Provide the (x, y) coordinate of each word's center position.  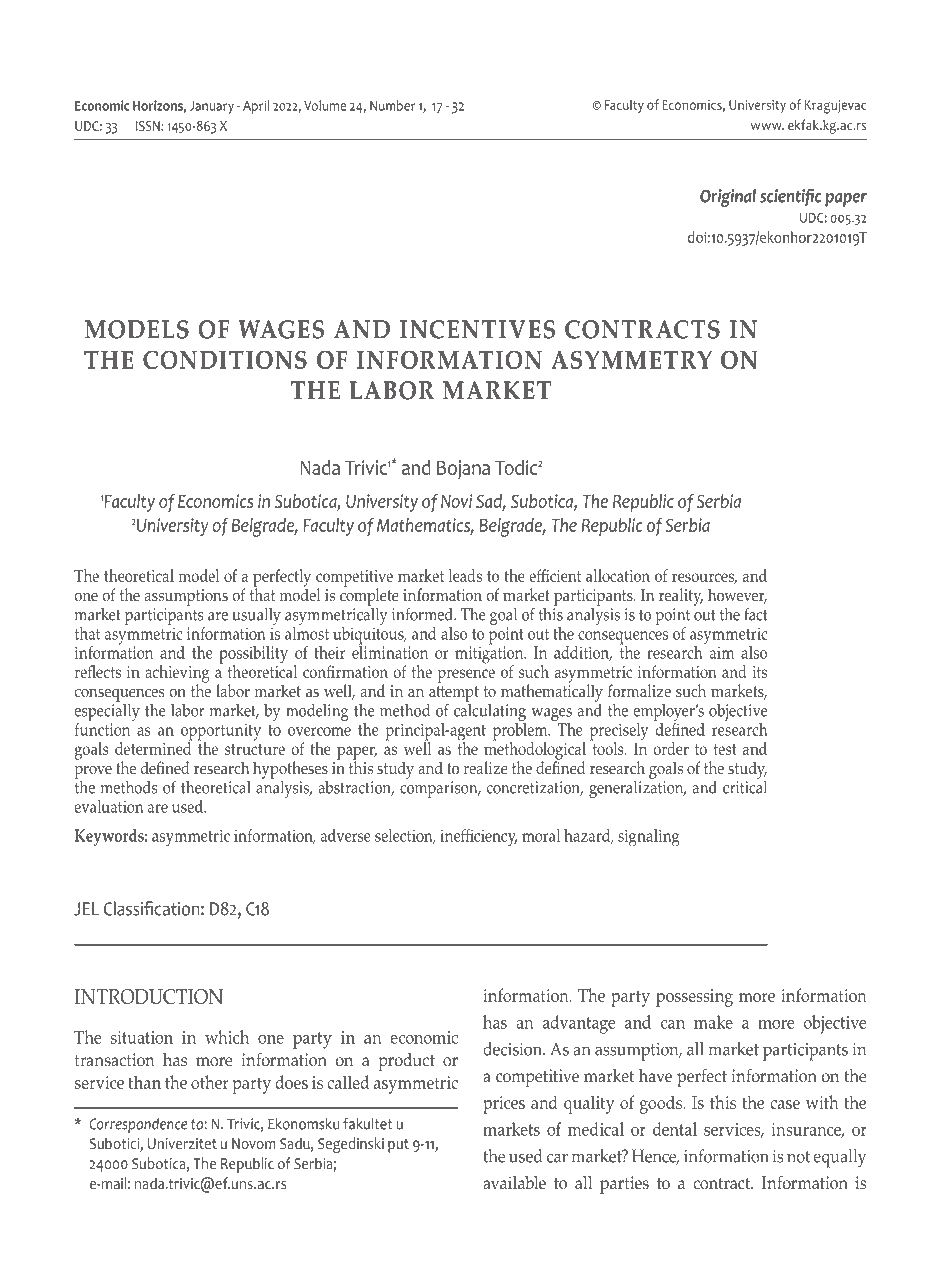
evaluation (109, 806)
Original (728, 198)
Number (392, 105)
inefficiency (478, 838)
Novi (456, 501)
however (737, 596)
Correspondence (138, 1125)
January (212, 107)
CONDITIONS (225, 359)
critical (745, 786)
